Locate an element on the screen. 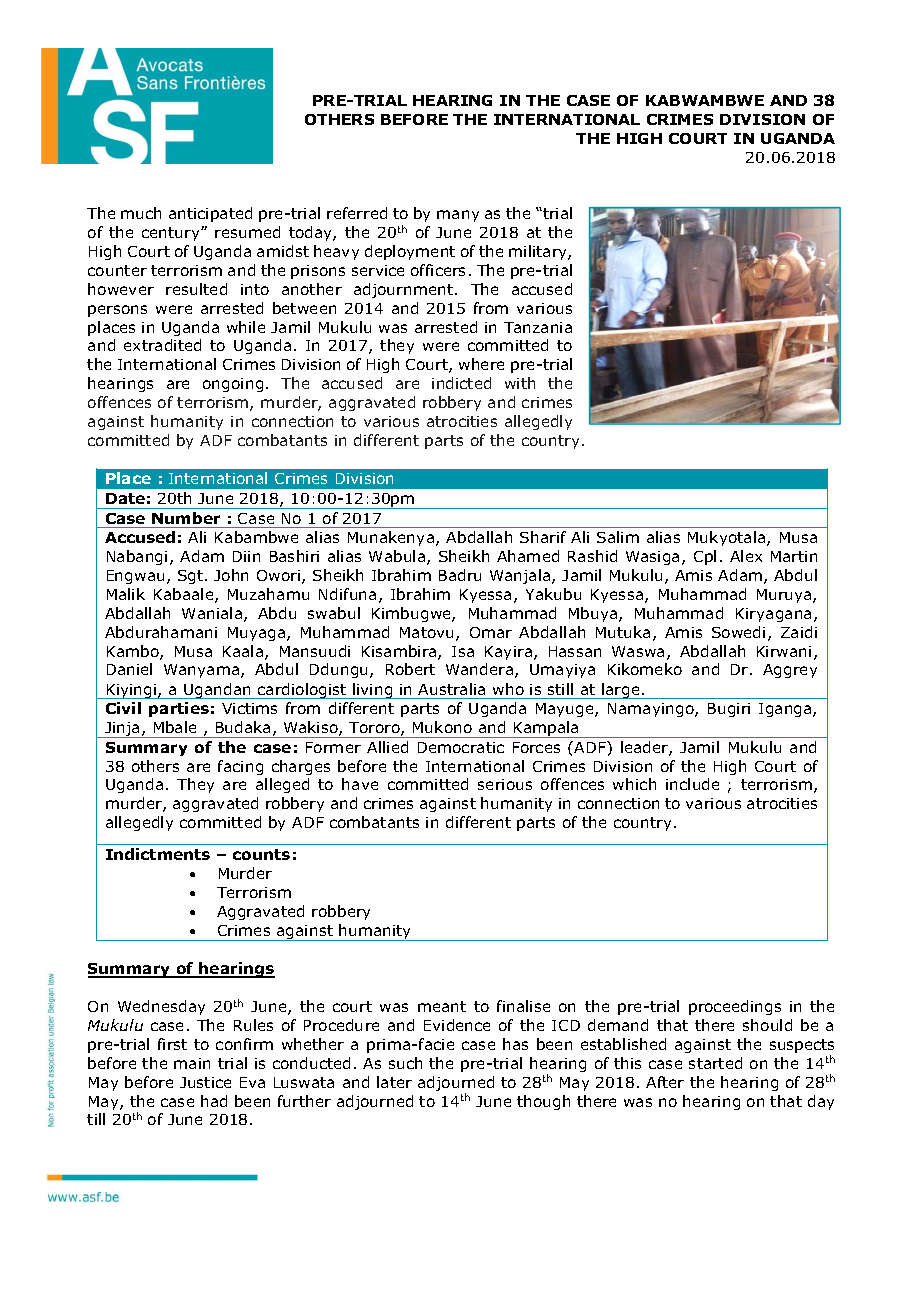 The image size is (924, 1308). such is located at coordinates (405, 1063).
